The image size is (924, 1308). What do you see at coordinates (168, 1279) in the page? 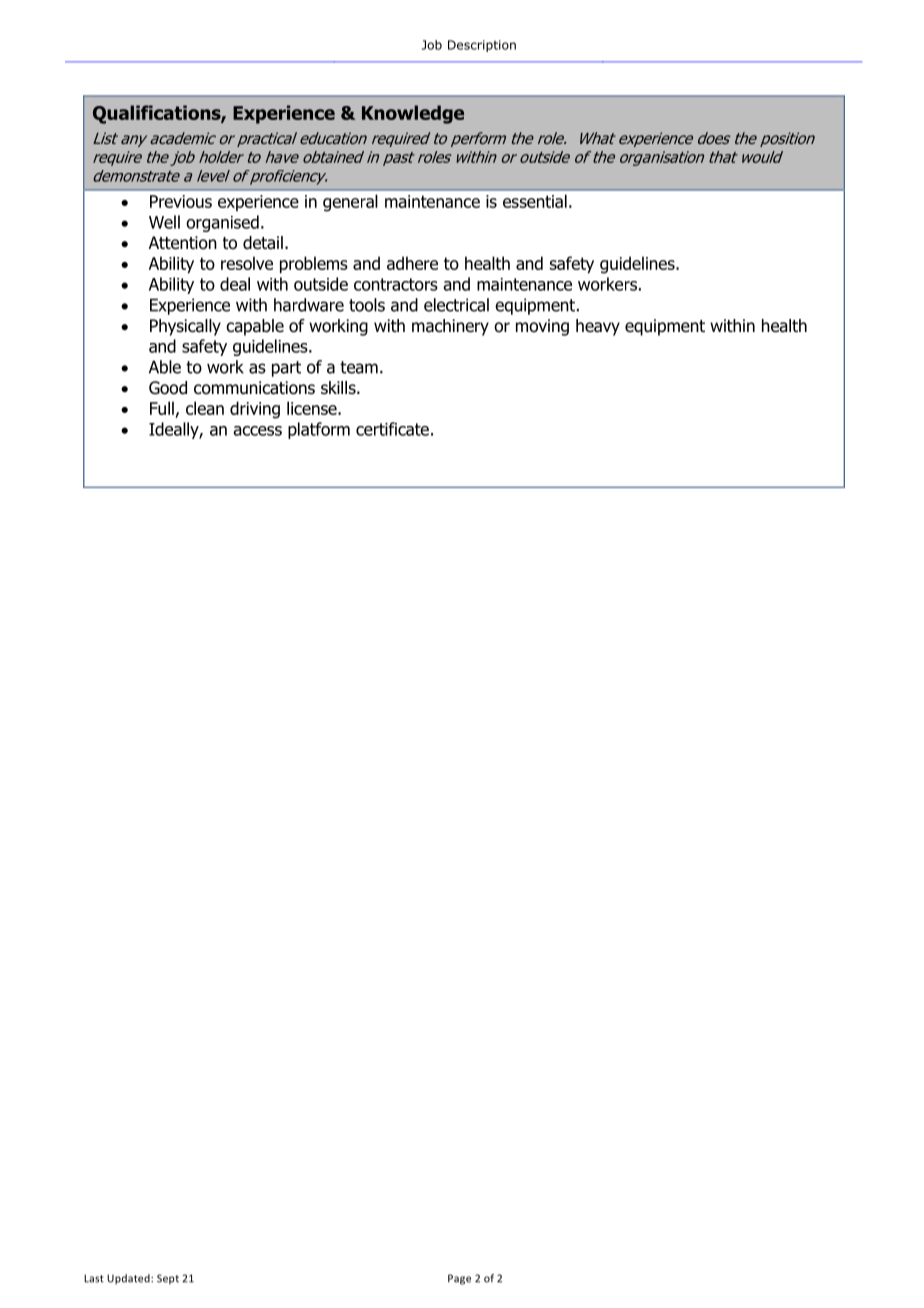
I see `Sept` at bounding box center [168, 1279].
